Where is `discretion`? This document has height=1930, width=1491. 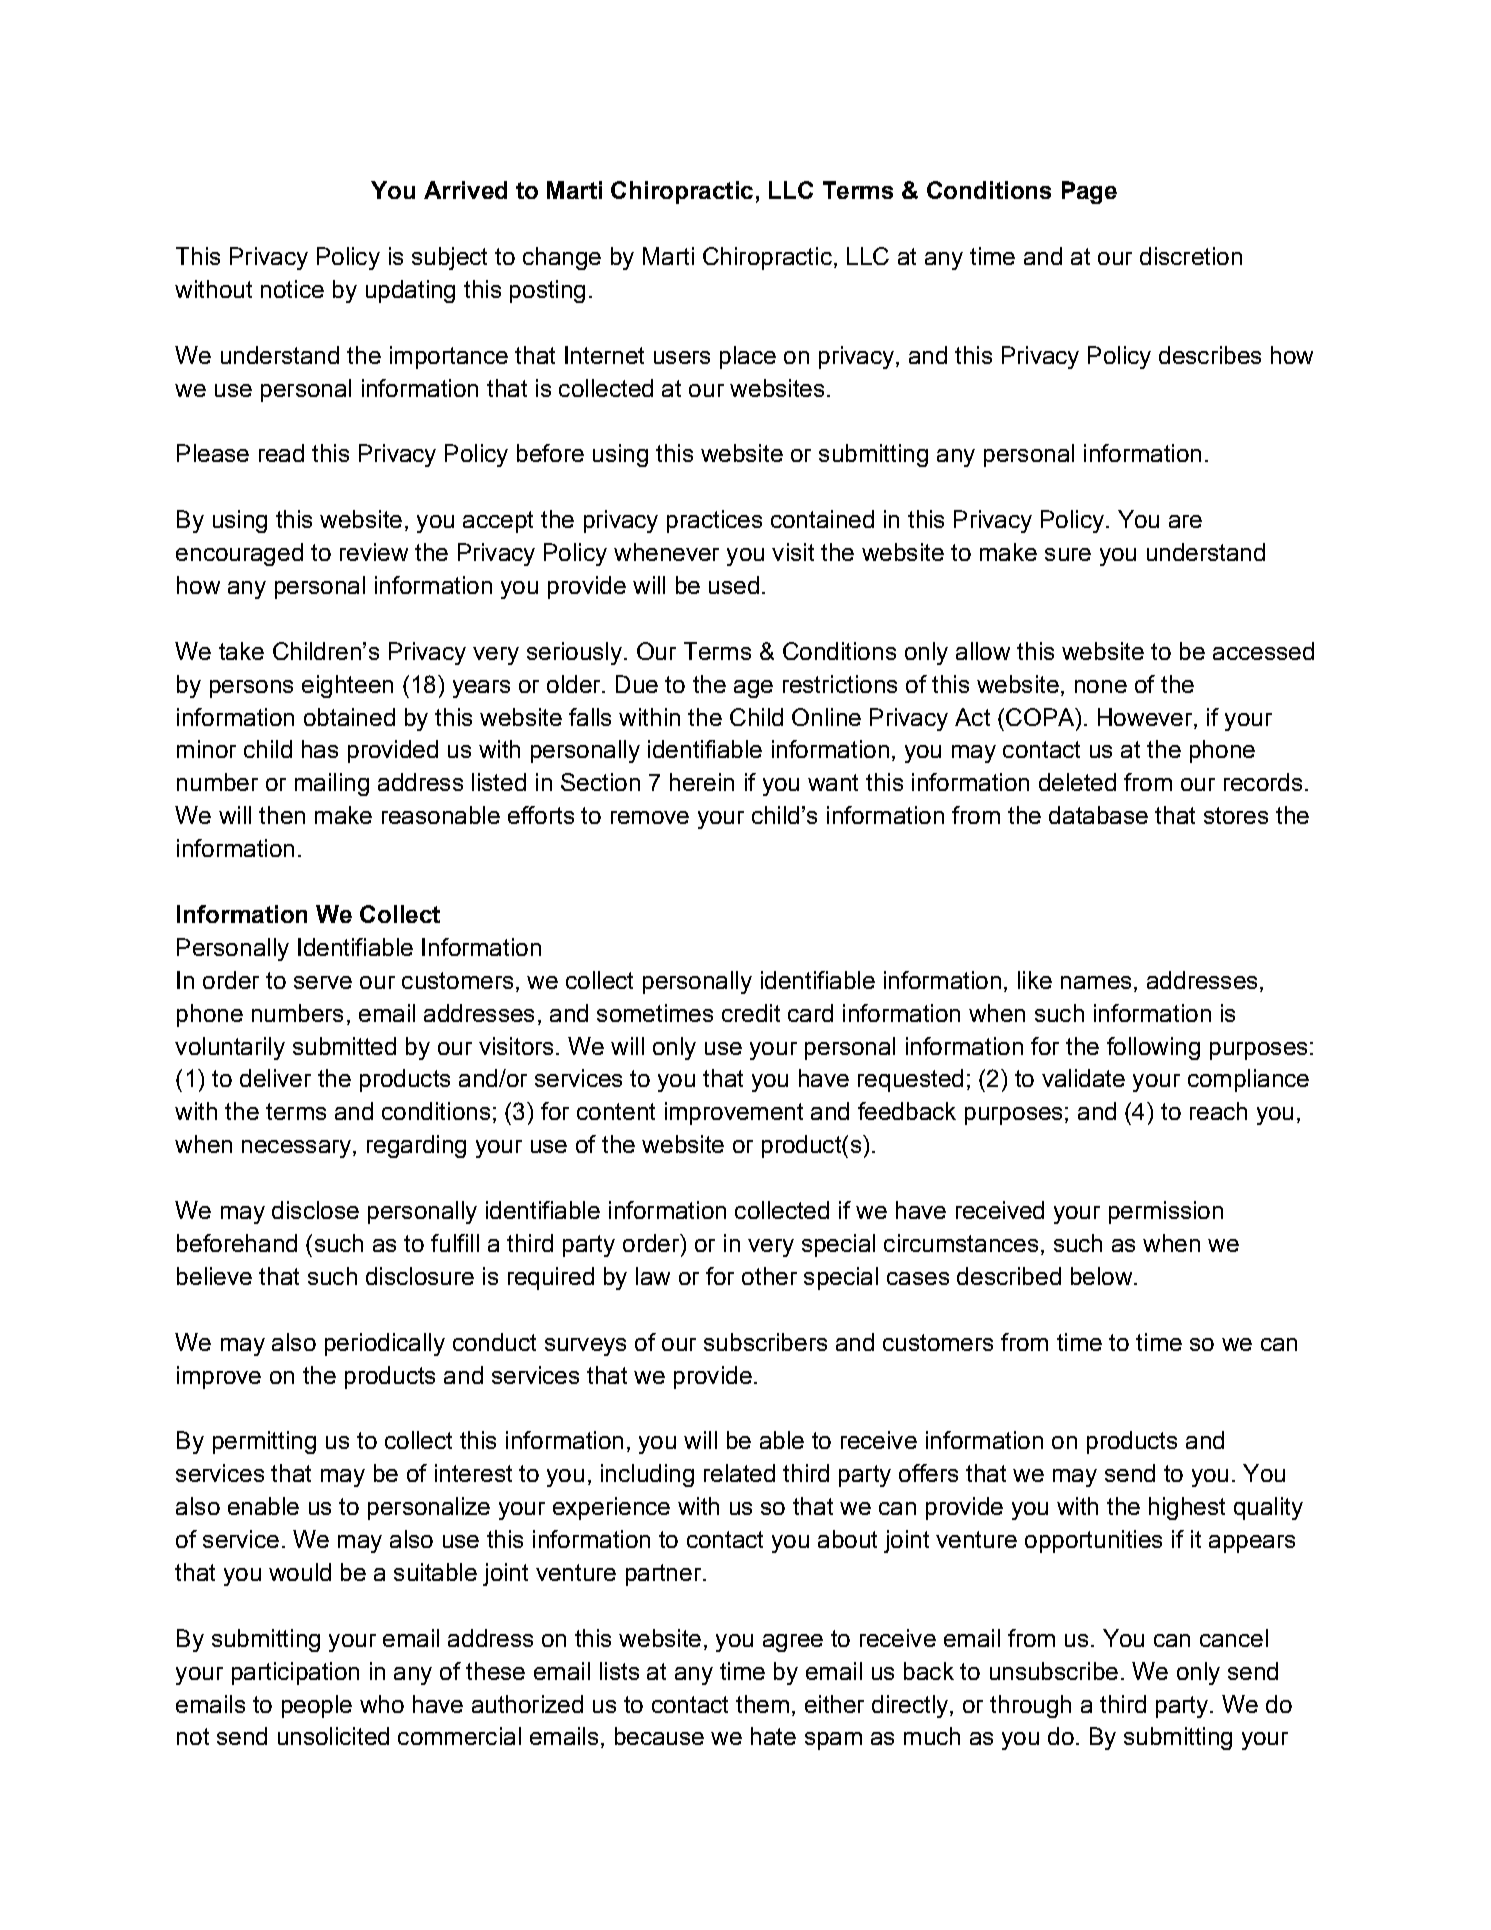
discretion is located at coordinates (1191, 256).
